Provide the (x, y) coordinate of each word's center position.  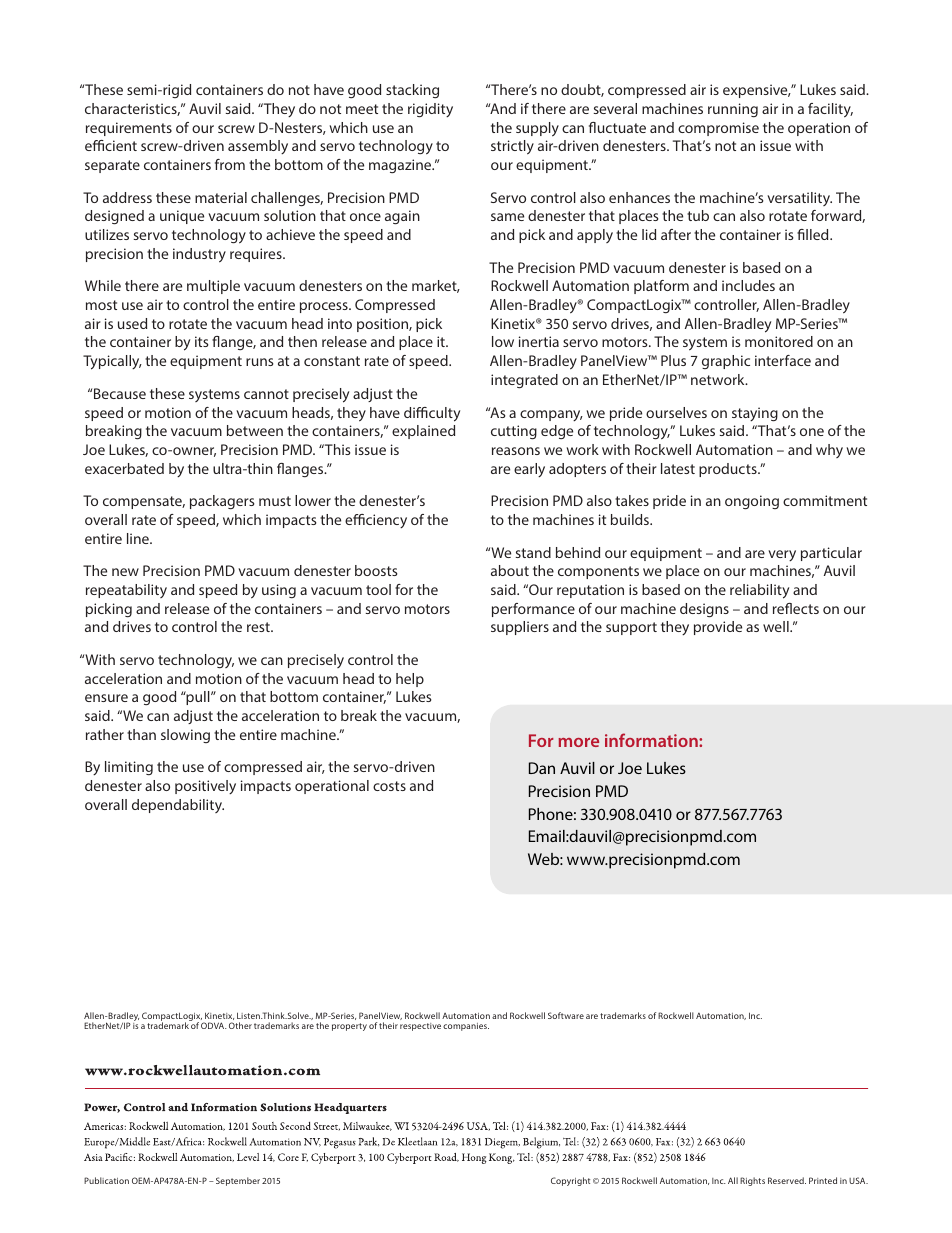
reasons (516, 451)
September (238, 1181)
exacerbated (124, 468)
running (733, 110)
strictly (512, 147)
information (652, 740)
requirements (129, 129)
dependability (178, 806)
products (729, 470)
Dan (542, 768)
